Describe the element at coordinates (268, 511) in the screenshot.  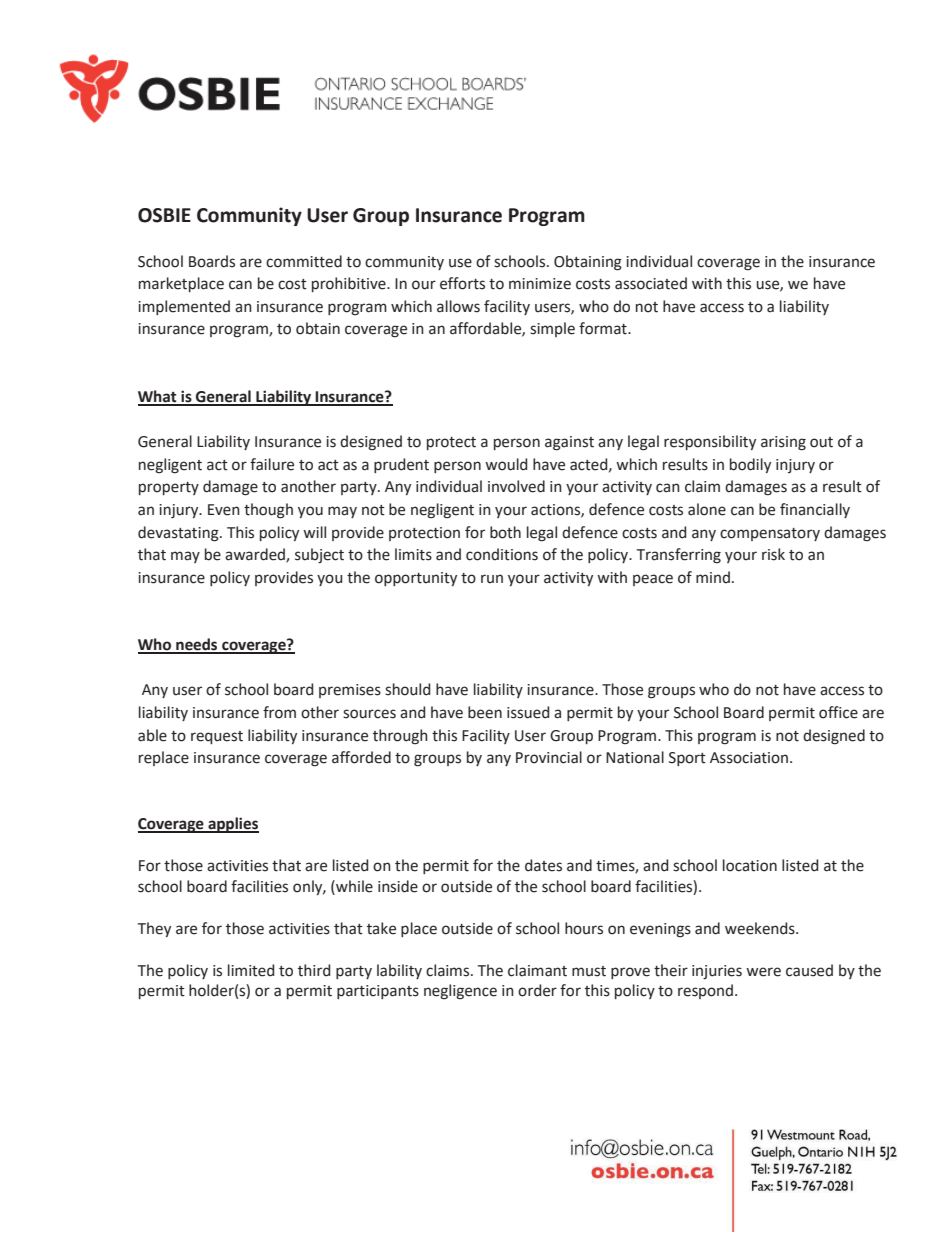
I see `though` at that location.
